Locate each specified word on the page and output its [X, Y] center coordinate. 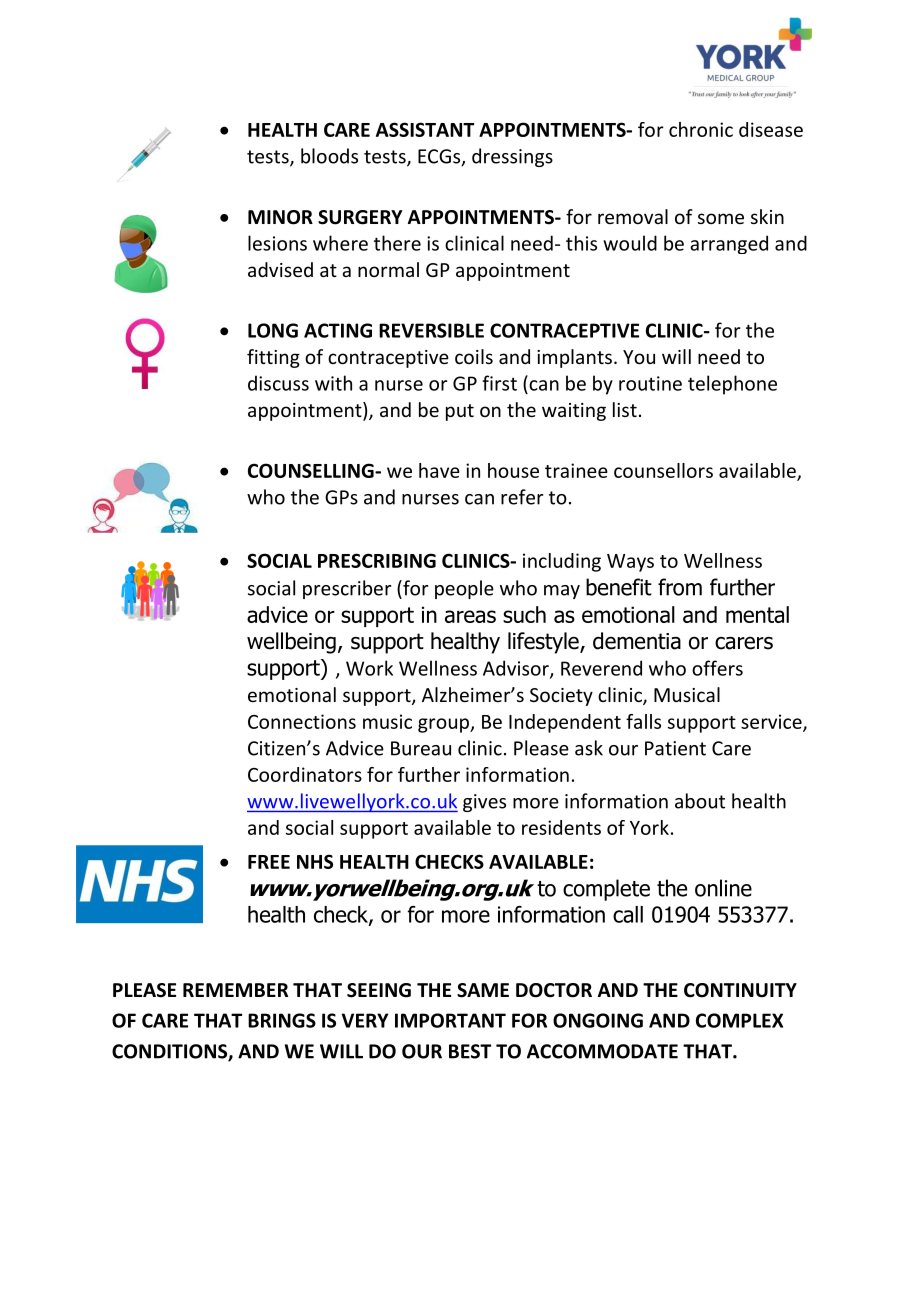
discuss [278, 383]
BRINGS [282, 1020]
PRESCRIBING [377, 560]
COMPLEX [739, 1020]
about [700, 801]
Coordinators [305, 774]
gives [484, 803]
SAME [483, 990]
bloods [329, 156]
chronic [701, 129]
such [524, 614]
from [680, 587]
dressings [512, 157]
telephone [732, 385]
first [499, 383]
